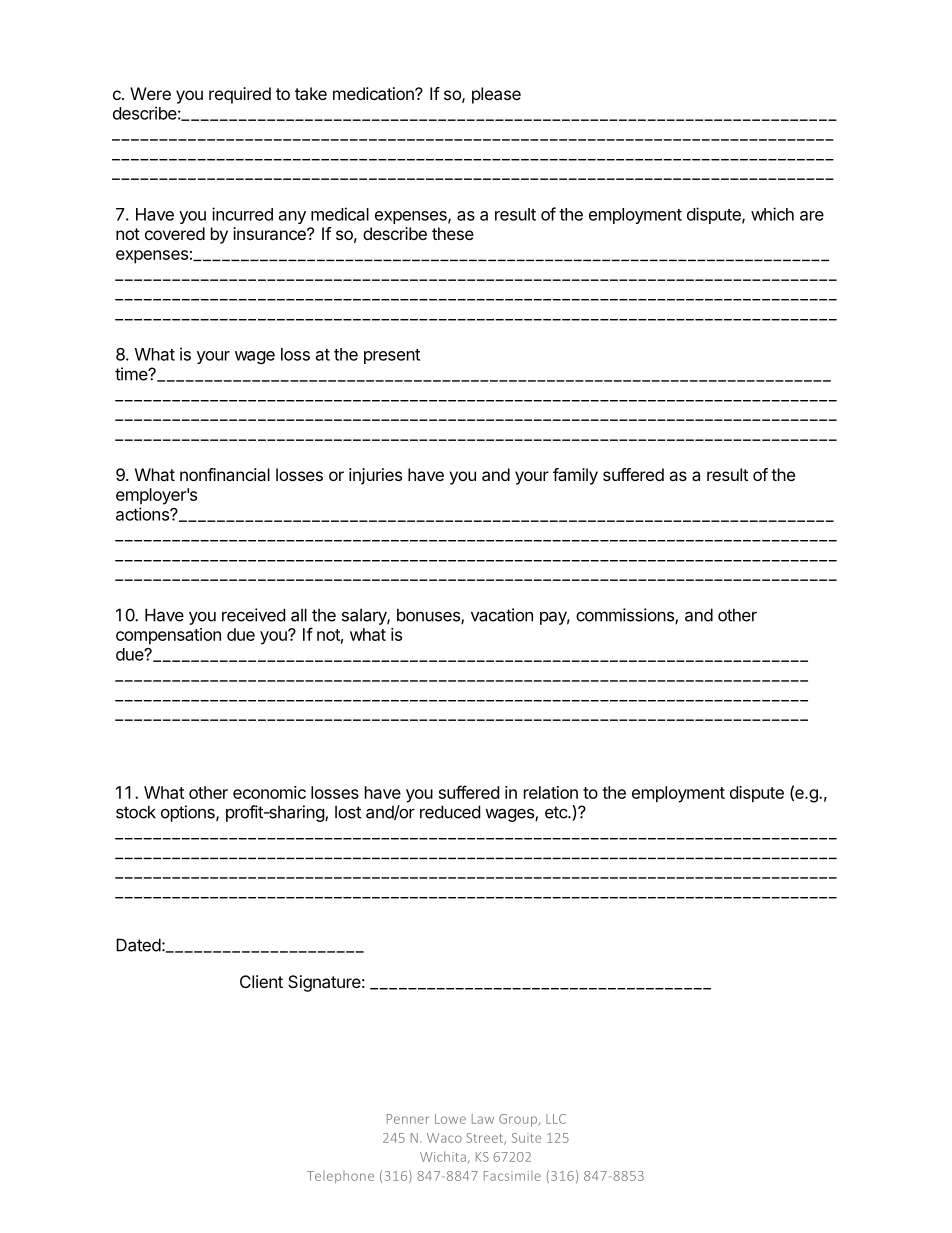 Image resolution: width=952 pixels, height=1233 pixels. What do you see at coordinates (392, 356) in the page?
I see `present` at bounding box center [392, 356].
